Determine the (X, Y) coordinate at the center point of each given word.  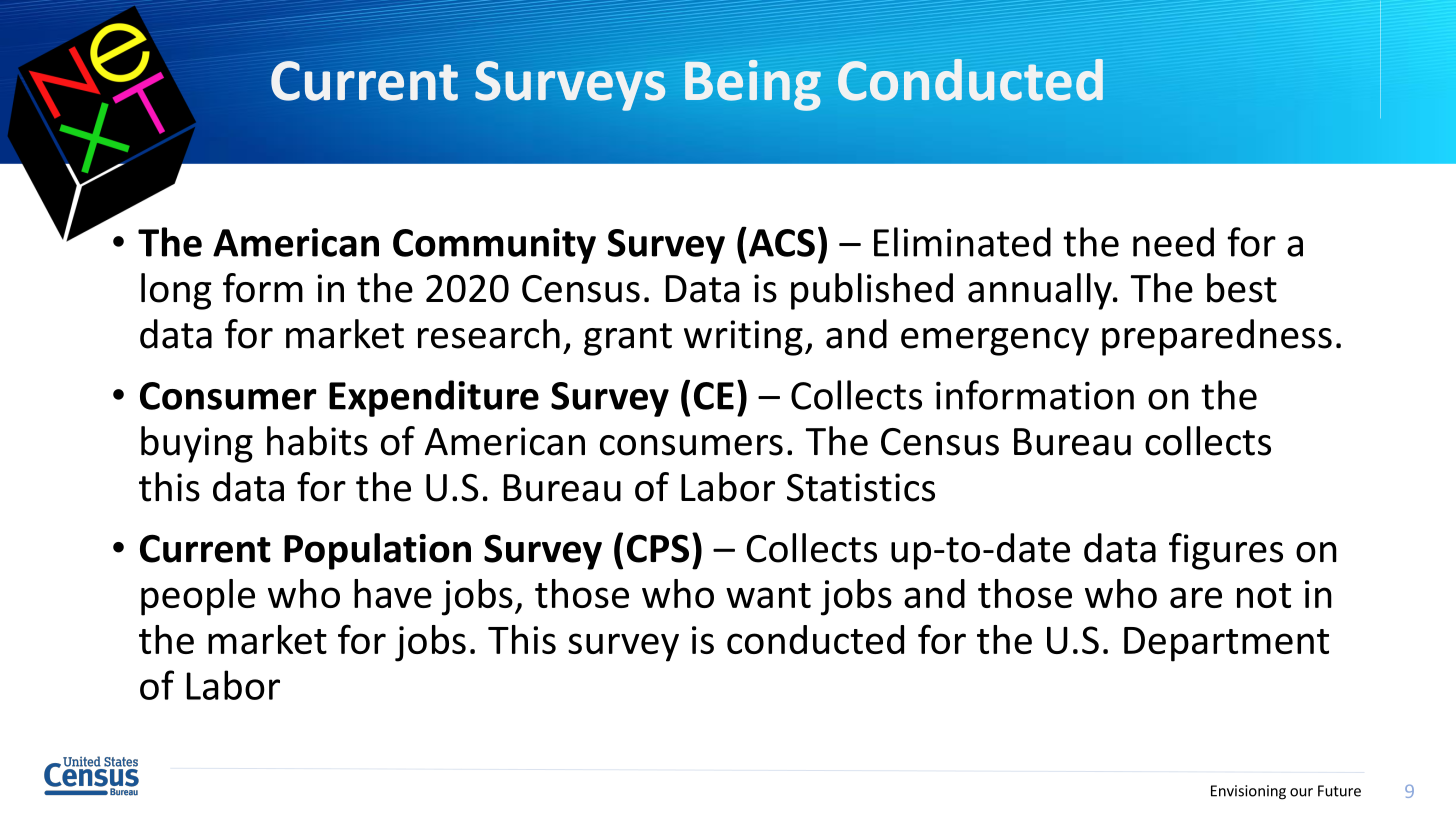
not (1264, 595)
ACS (780, 242)
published (872, 291)
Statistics (861, 487)
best (1242, 288)
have (393, 593)
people (198, 597)
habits (317, 441)
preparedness (1217, 337)
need (1173, 242)
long (176, 291)
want (768, 595)
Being (753, 85)
